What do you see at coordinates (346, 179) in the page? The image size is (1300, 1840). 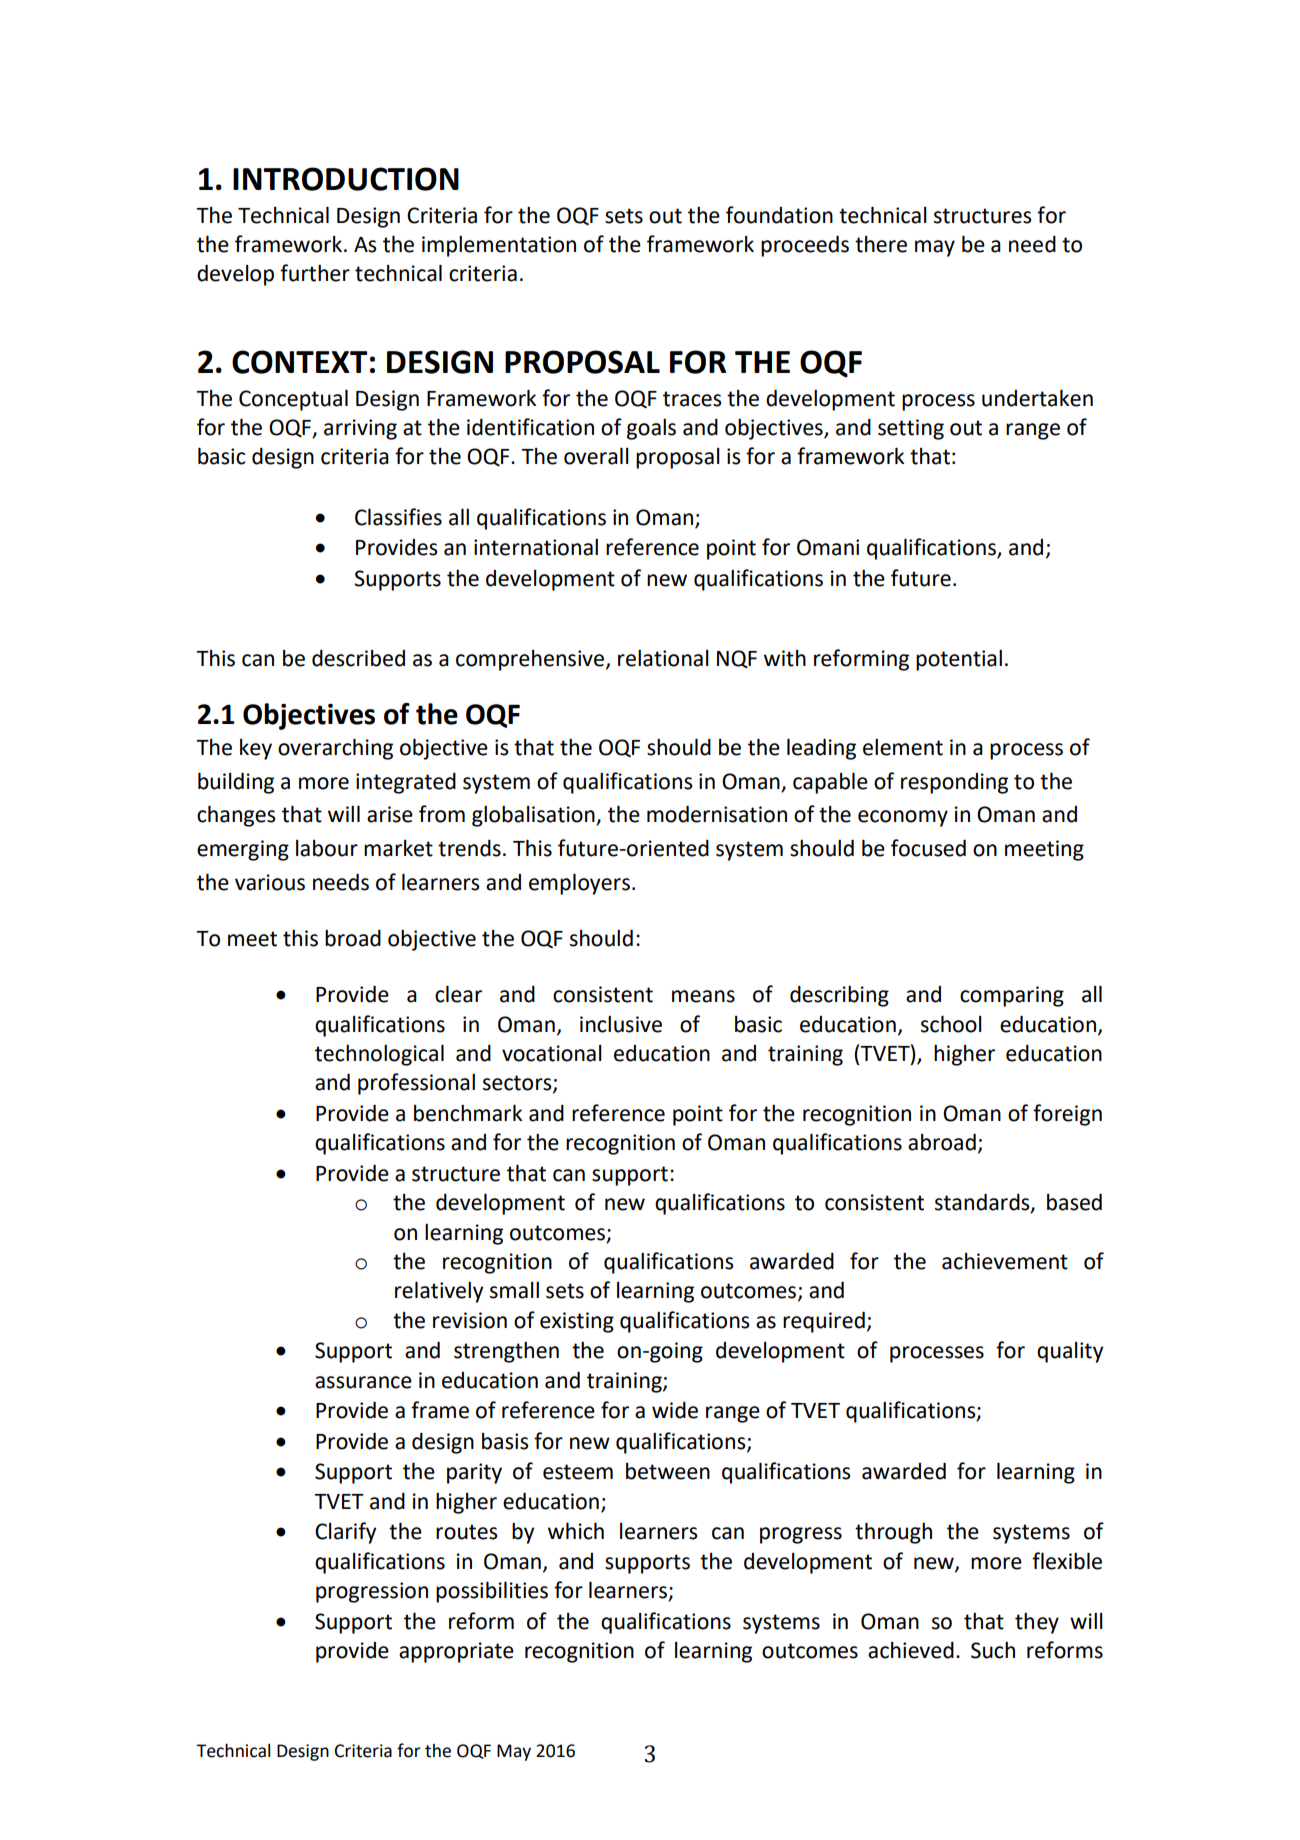 I see `INTRODUCTION` at bounding box center [346, 179].
